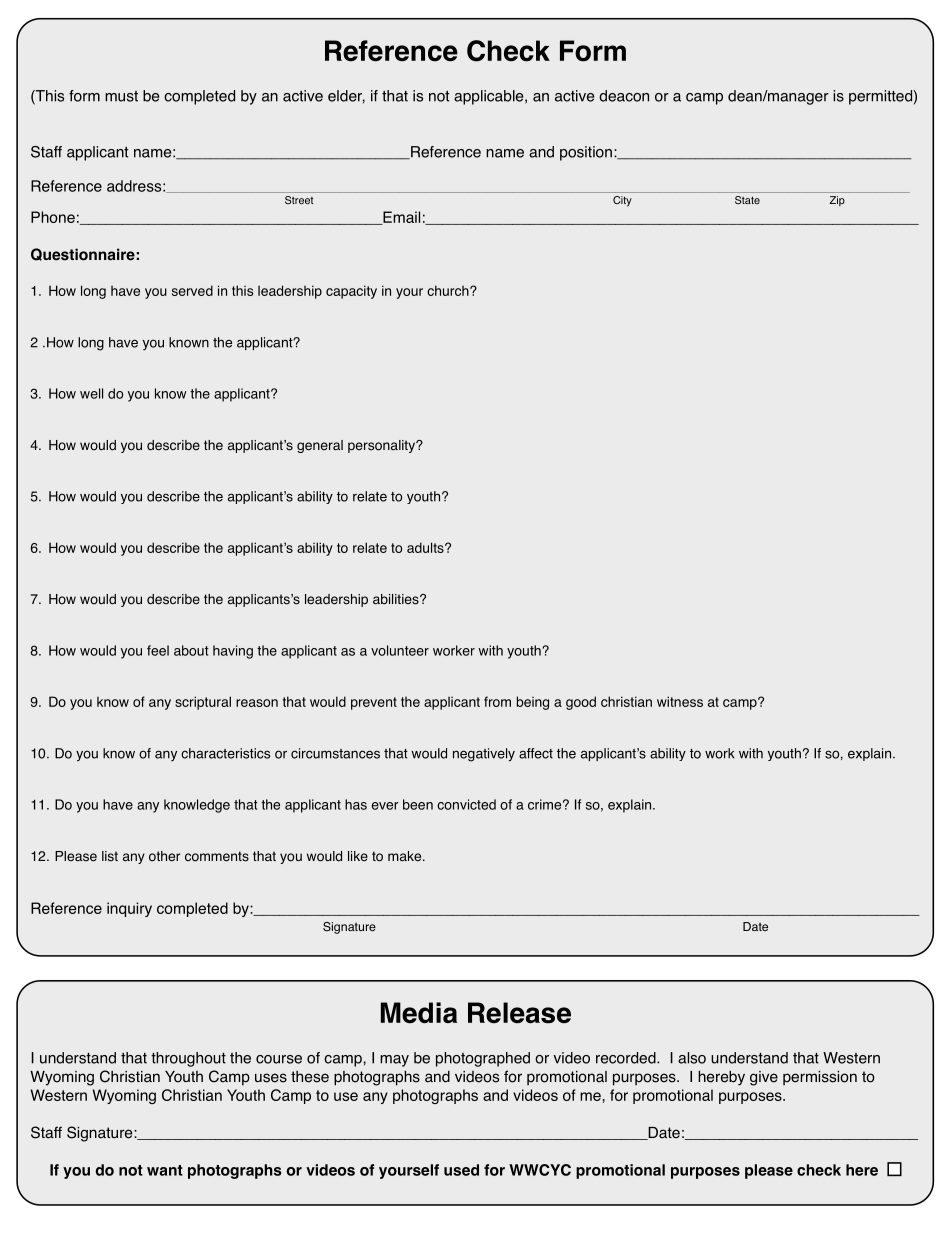  I want to click on give, so click(764, 1078).
